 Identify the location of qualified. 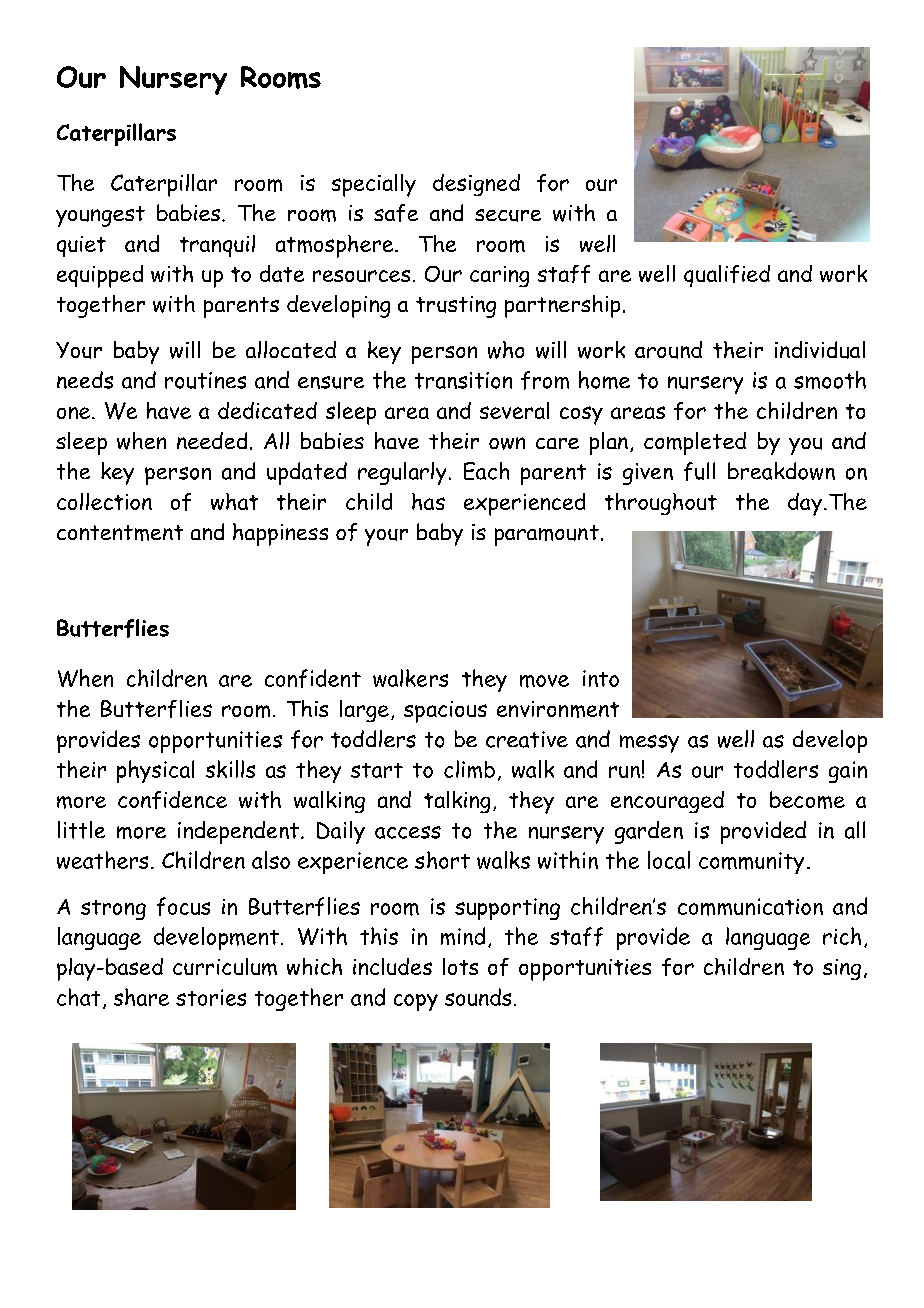
(727, 276).
